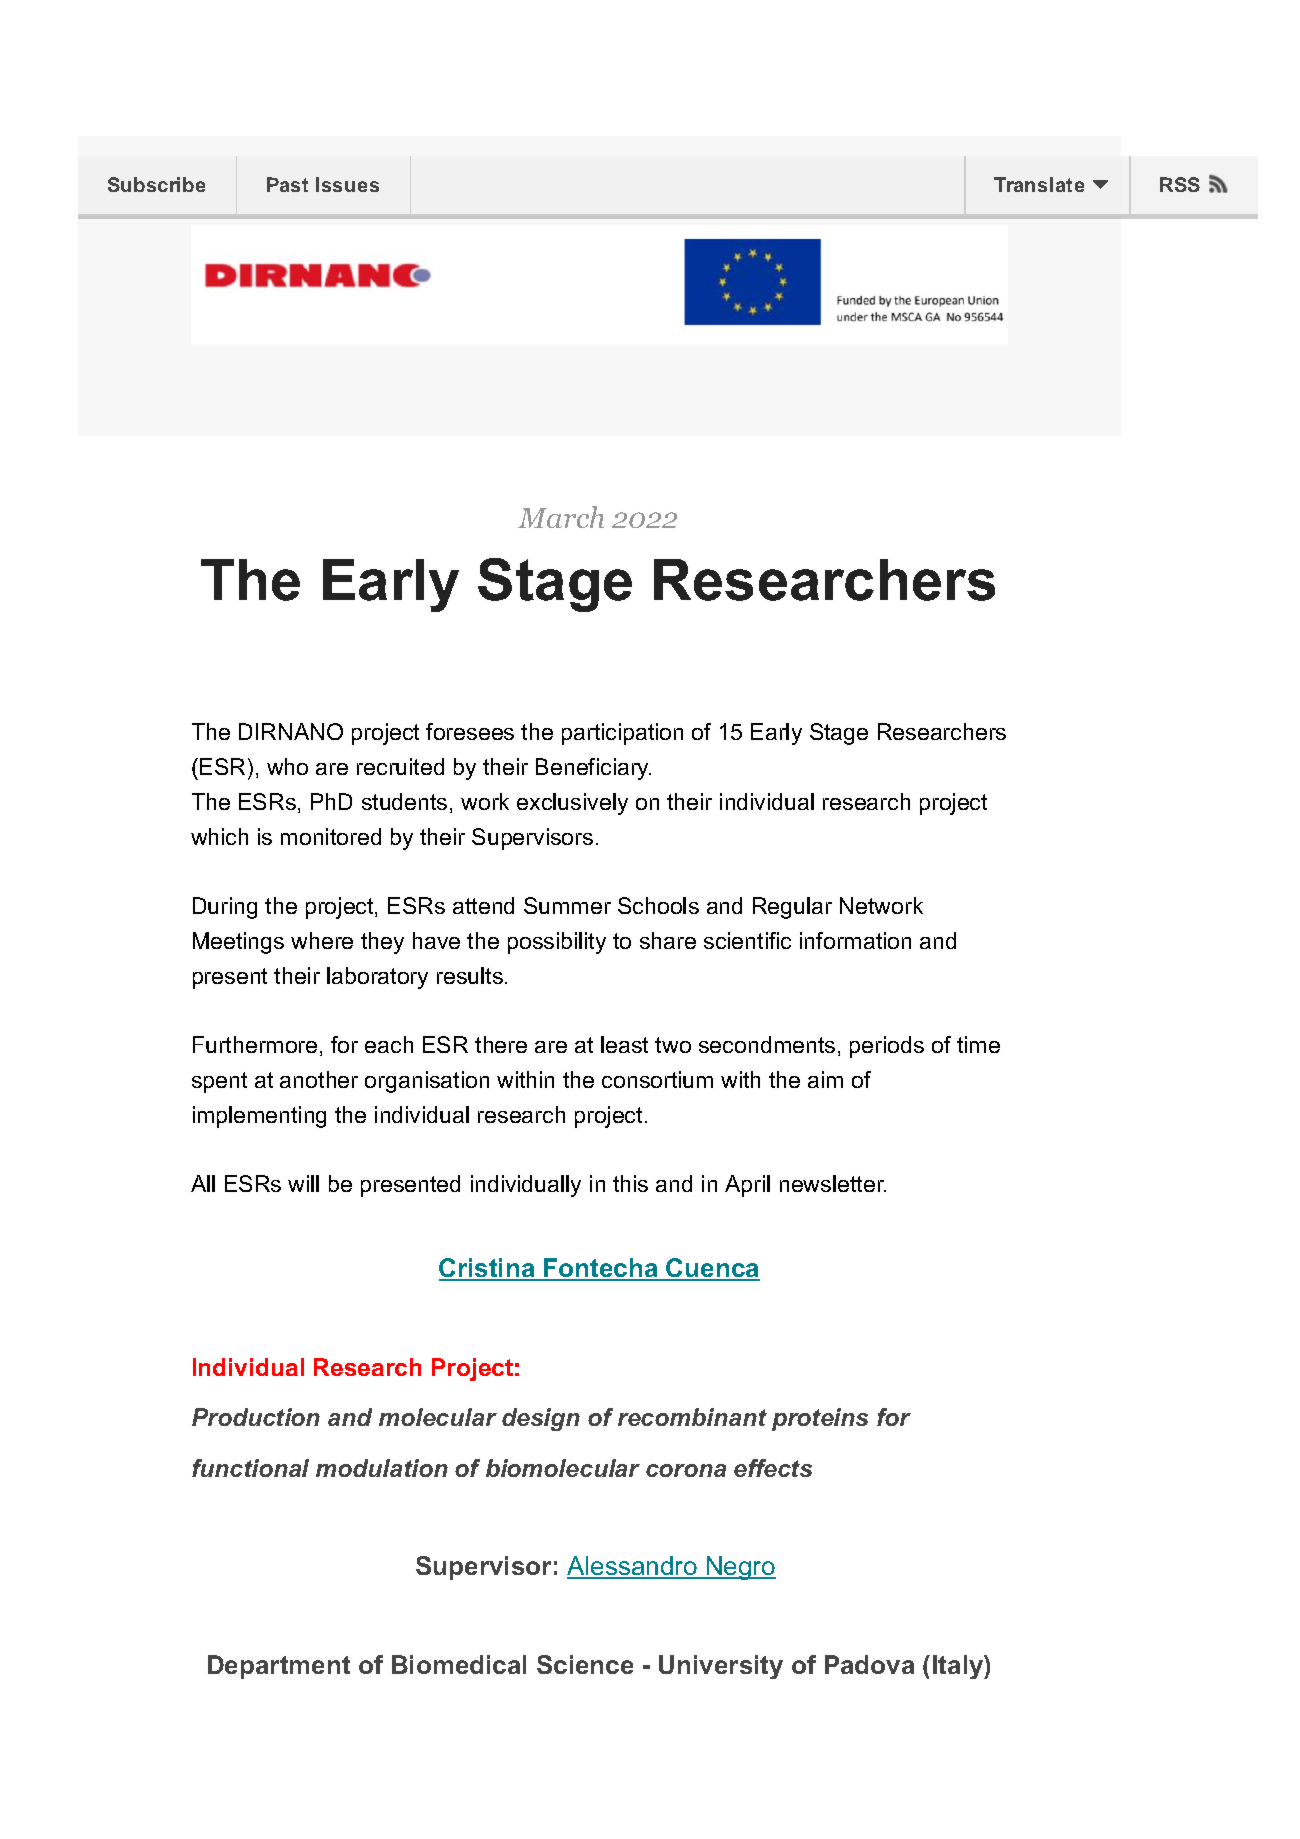 The image size is (1300, 1839). What do you see at coordinates (279, 1667) in the screenshot?
I see `Department` at bounding box center [279, 1667].
